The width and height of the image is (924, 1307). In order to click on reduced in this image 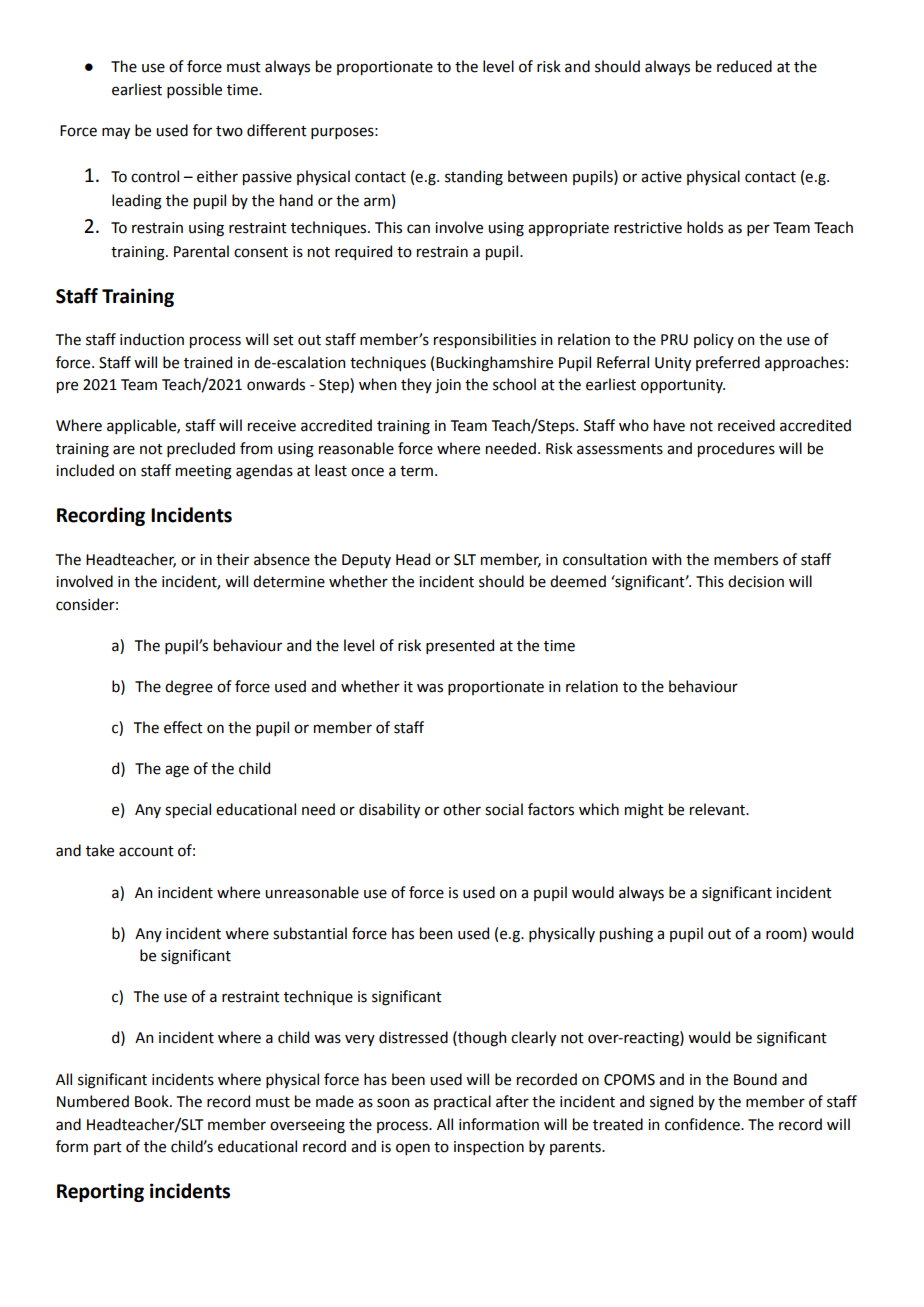, I will do `click(744, 66)`.
